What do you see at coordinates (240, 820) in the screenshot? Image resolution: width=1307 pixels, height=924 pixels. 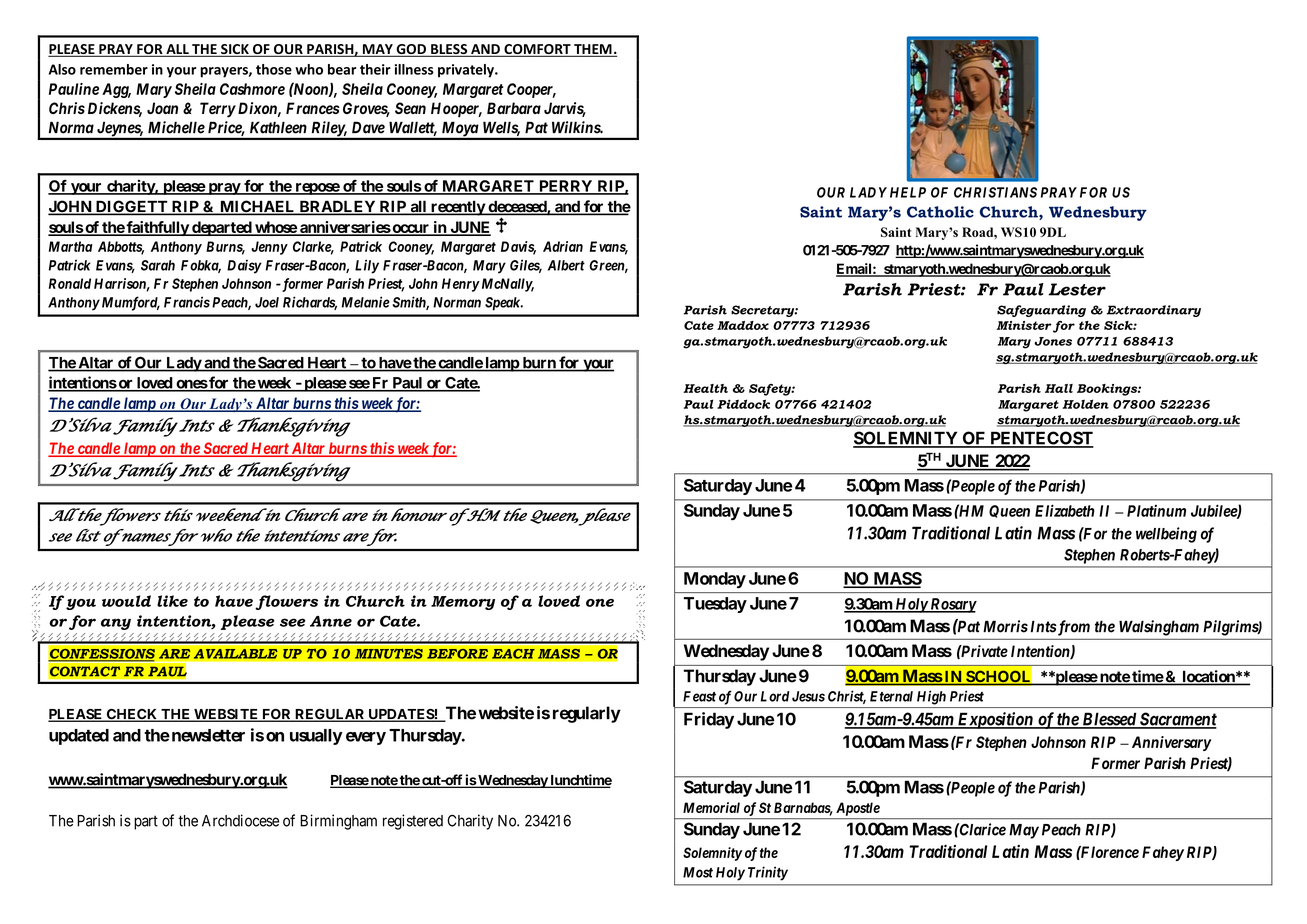 I see `Archdiocese` at bounding box center [240, 820].
